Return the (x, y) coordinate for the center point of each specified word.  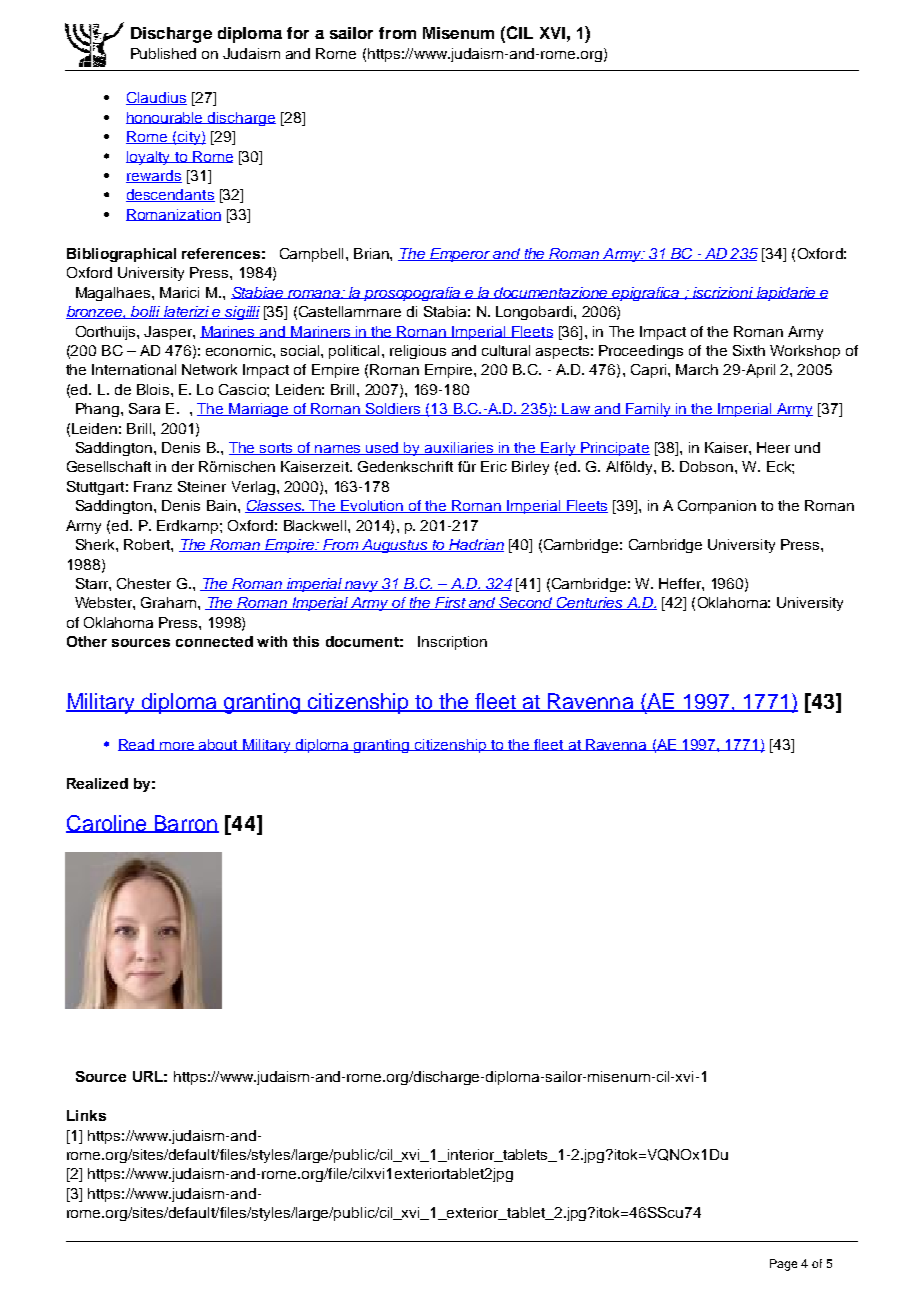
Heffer (681, 583)
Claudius (156, 98)
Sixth (749, 350)
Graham (170, 602)
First (450, 603)
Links (86, 1115)
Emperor (460, 255)
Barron (185, 824)
